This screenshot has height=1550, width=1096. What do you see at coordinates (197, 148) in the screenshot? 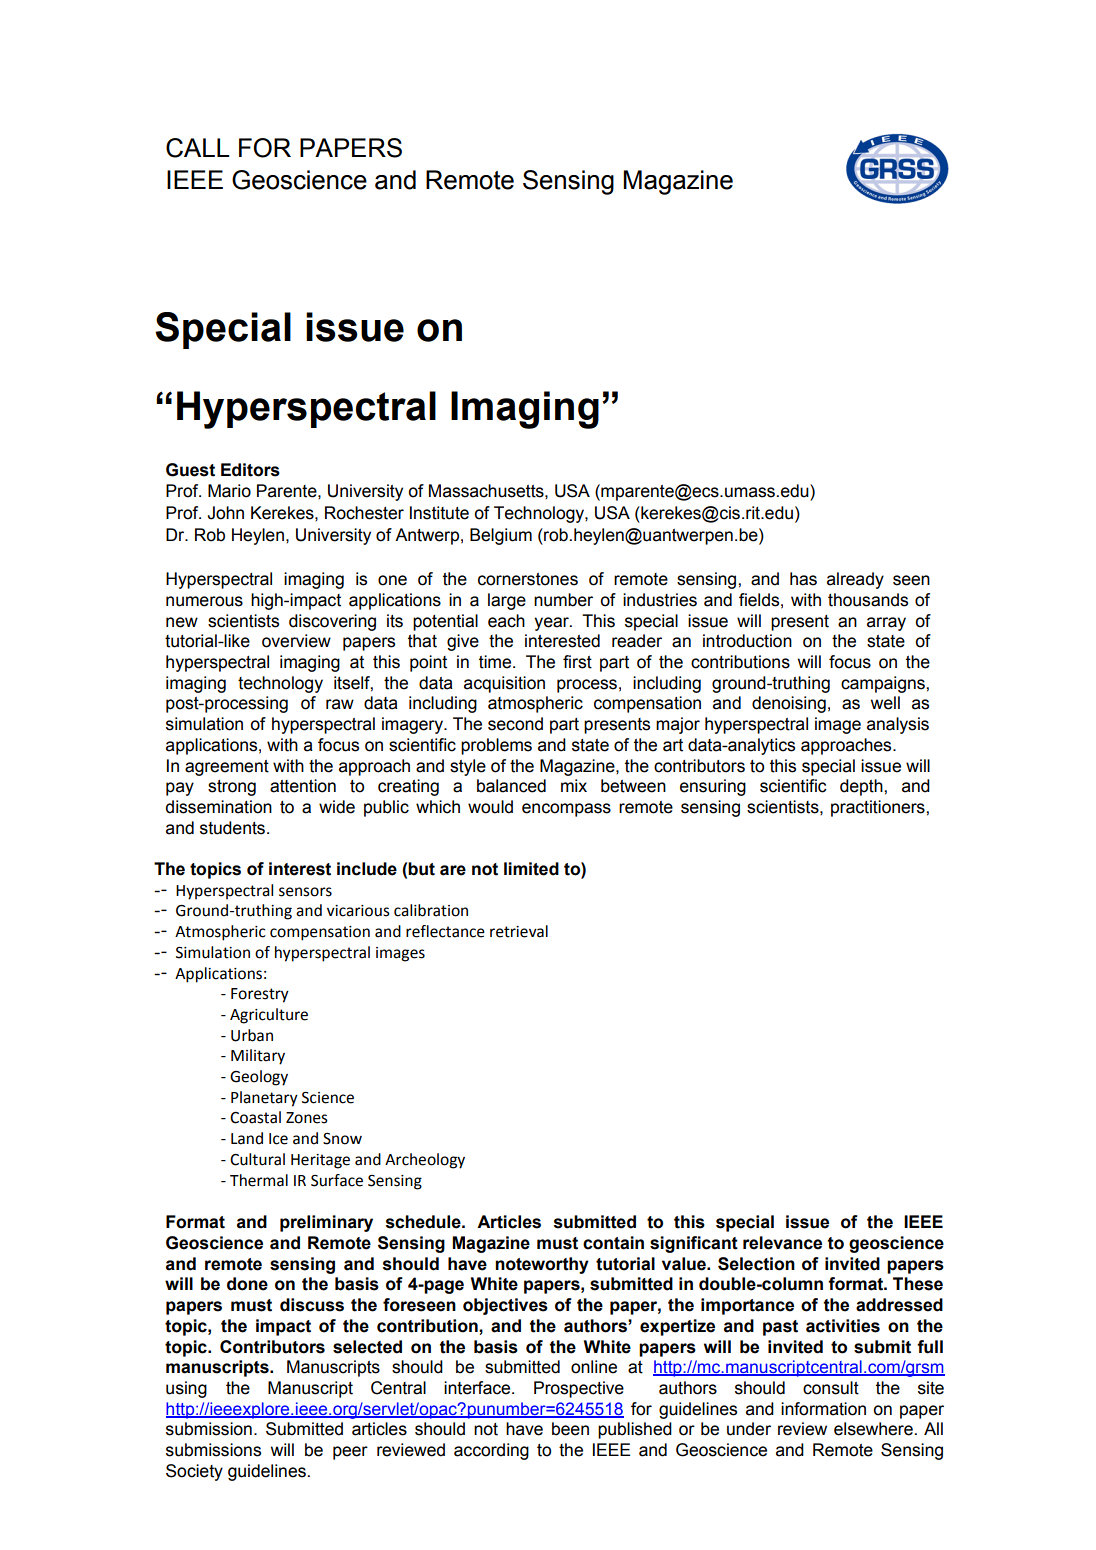
I see `CALL` at bounding box center [197, 148].
